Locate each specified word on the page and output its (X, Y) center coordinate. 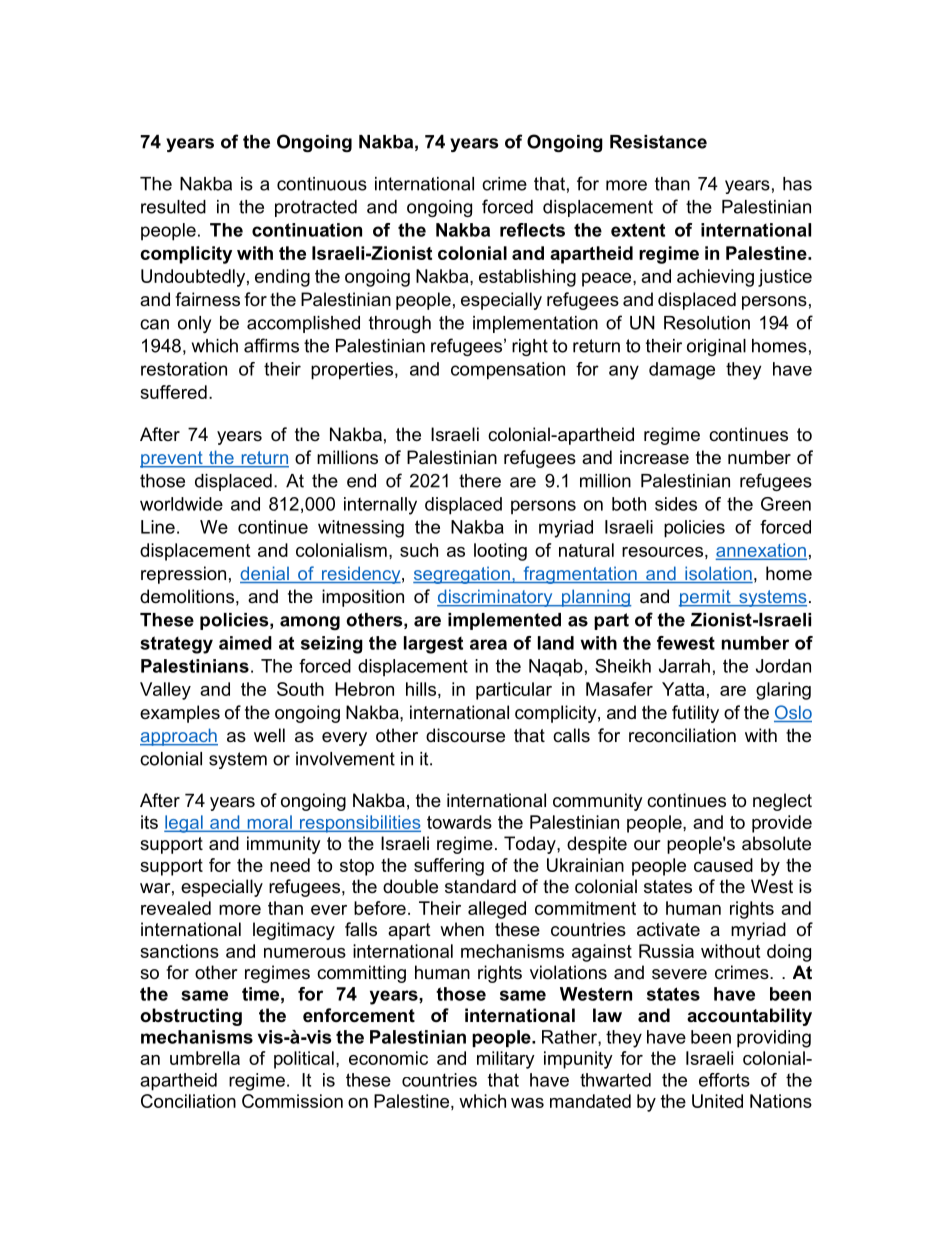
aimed (245, 643)
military (506, 1060)
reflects (532, 230)
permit (706, 598)
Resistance (658, 142)
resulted (173, 207)
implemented (504, 621)
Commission (292, 1101)
